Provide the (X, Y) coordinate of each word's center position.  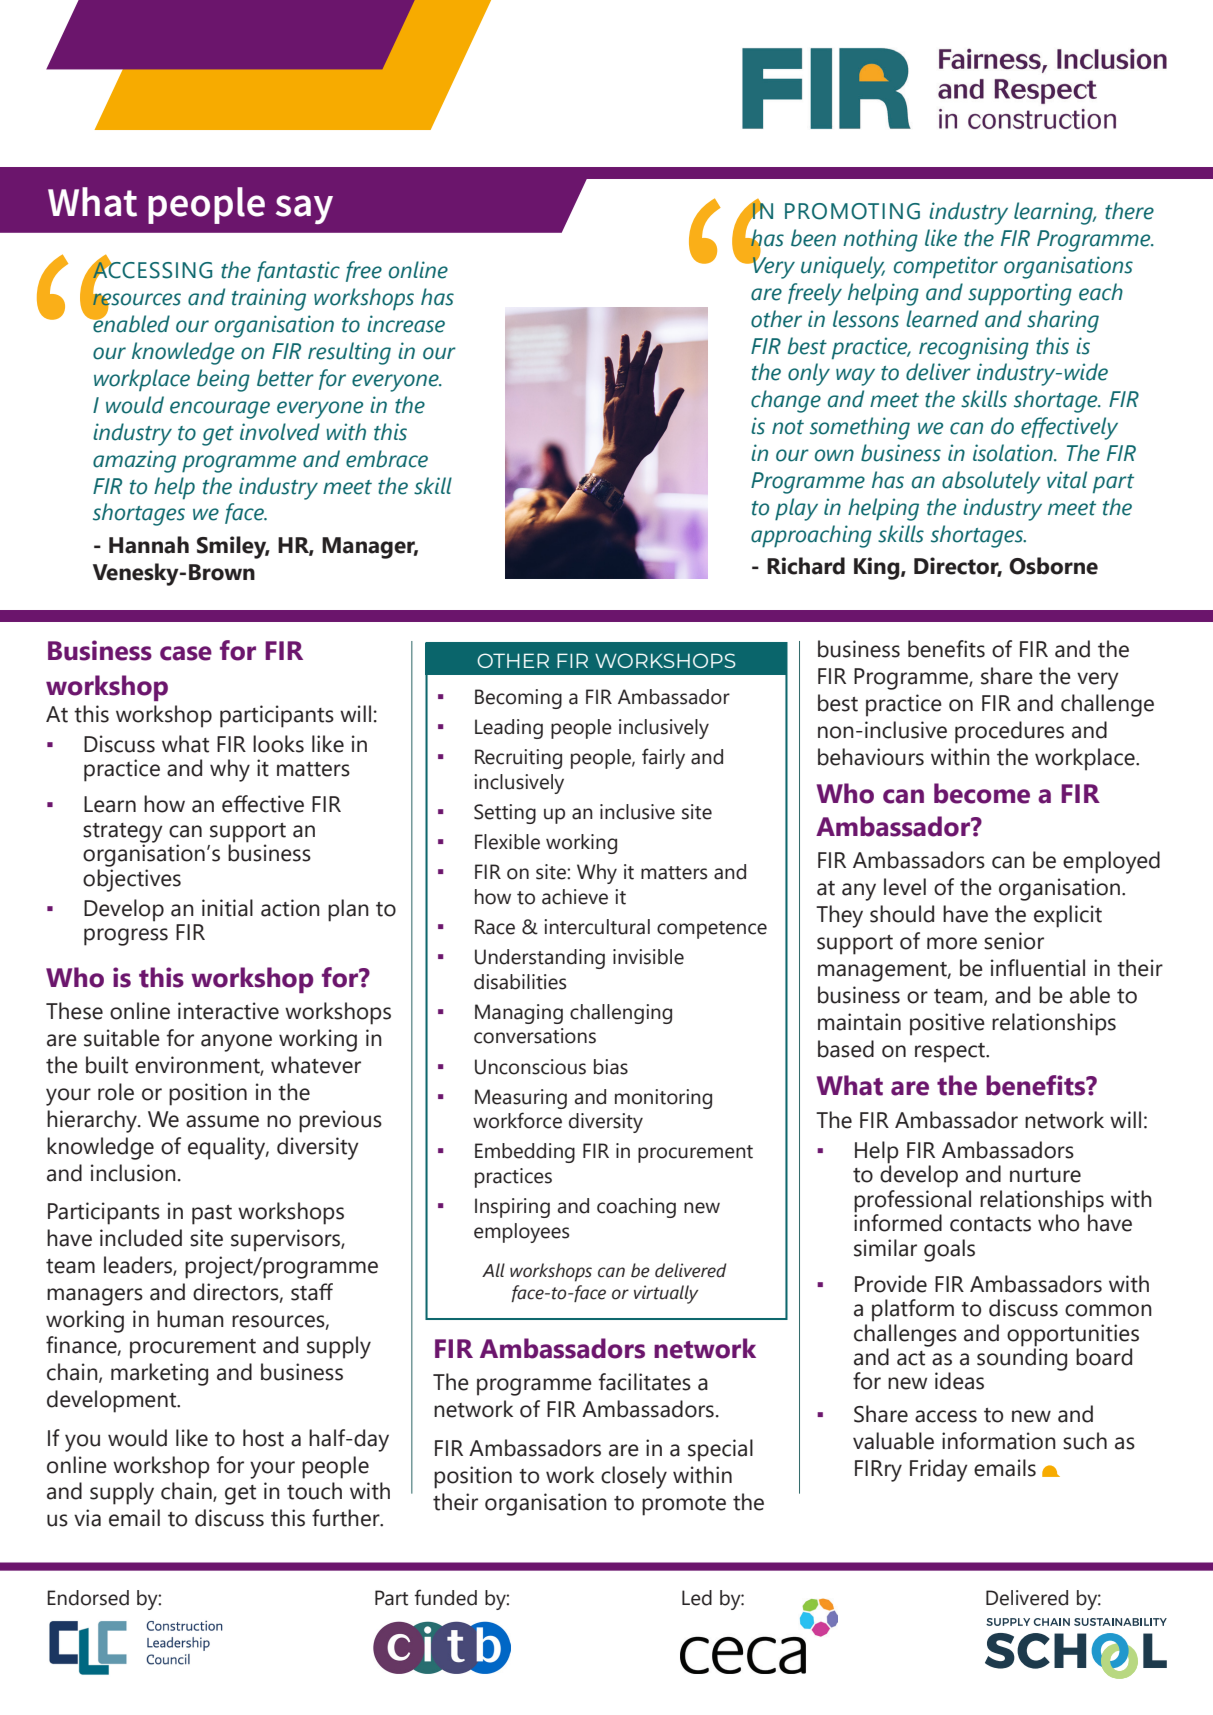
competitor (946, 267)
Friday (939, 1470)
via (87, 1518)
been (813, 238)
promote (684, 1506)
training (269, 299)
